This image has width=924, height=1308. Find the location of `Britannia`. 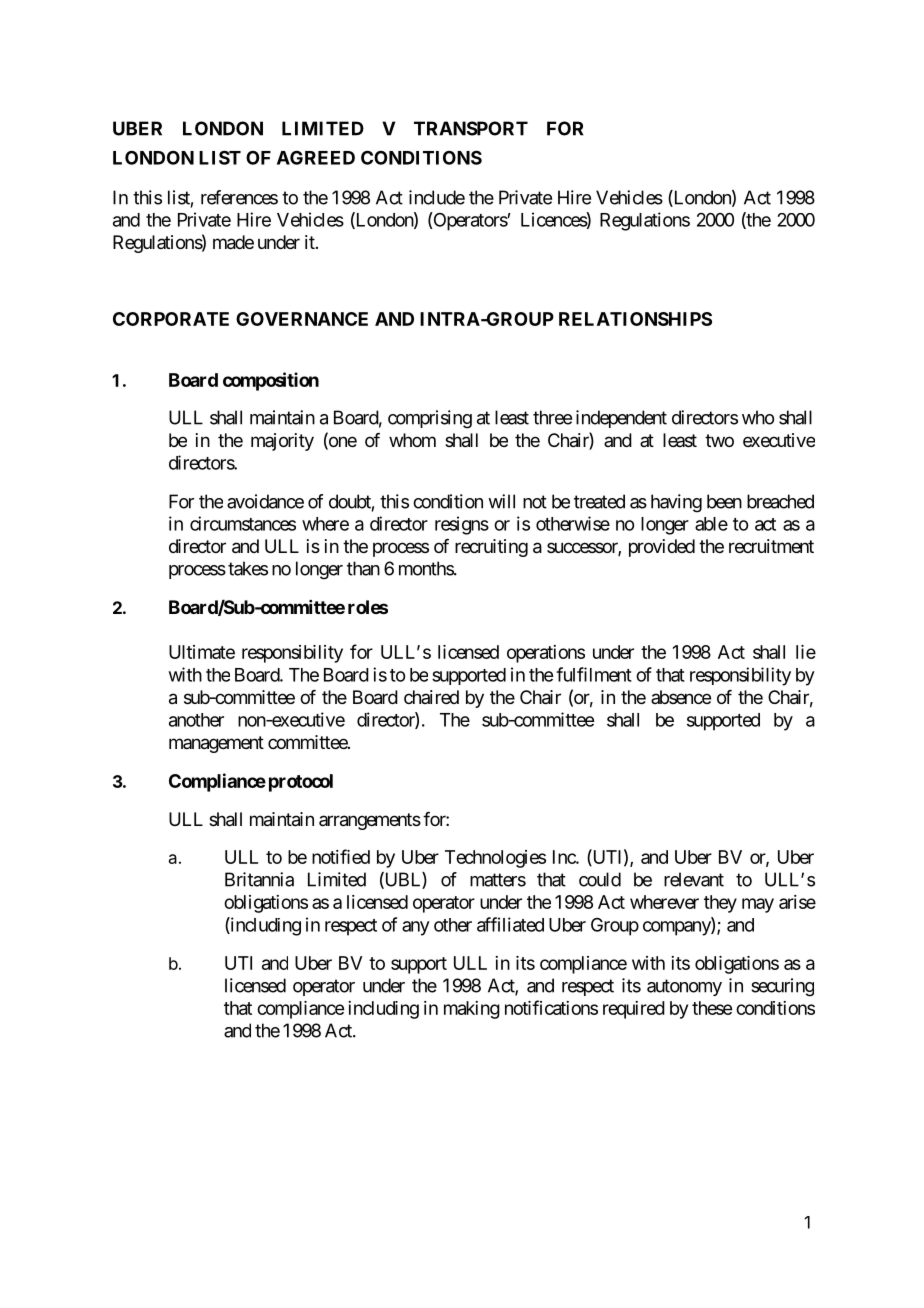

Britannia is located at coordinates (259, 879).
